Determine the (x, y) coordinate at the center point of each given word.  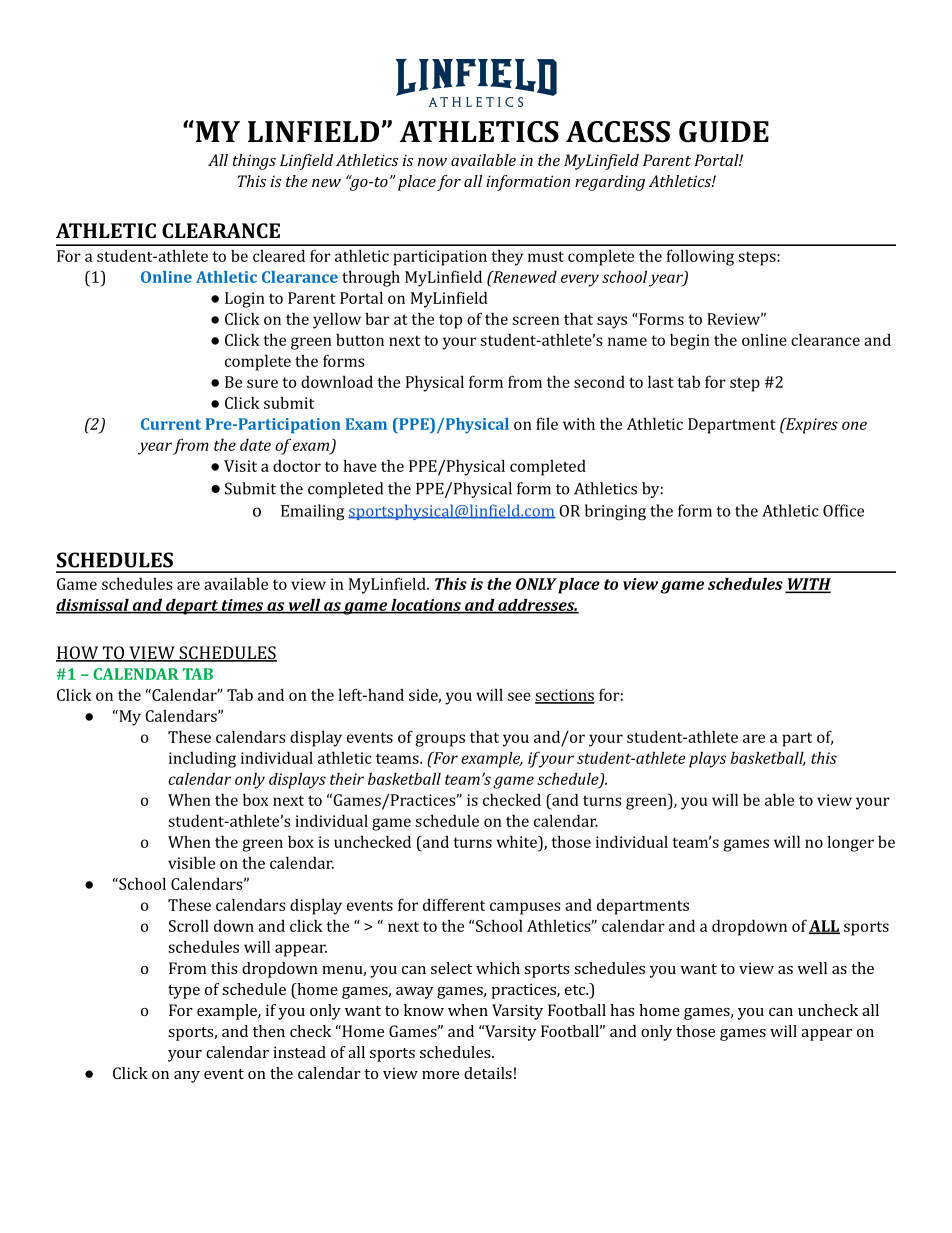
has (622, 1010)
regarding (610, 183)
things (254, 162)
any (187, 1077)
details (488, 1073)
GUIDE (724, 132)
